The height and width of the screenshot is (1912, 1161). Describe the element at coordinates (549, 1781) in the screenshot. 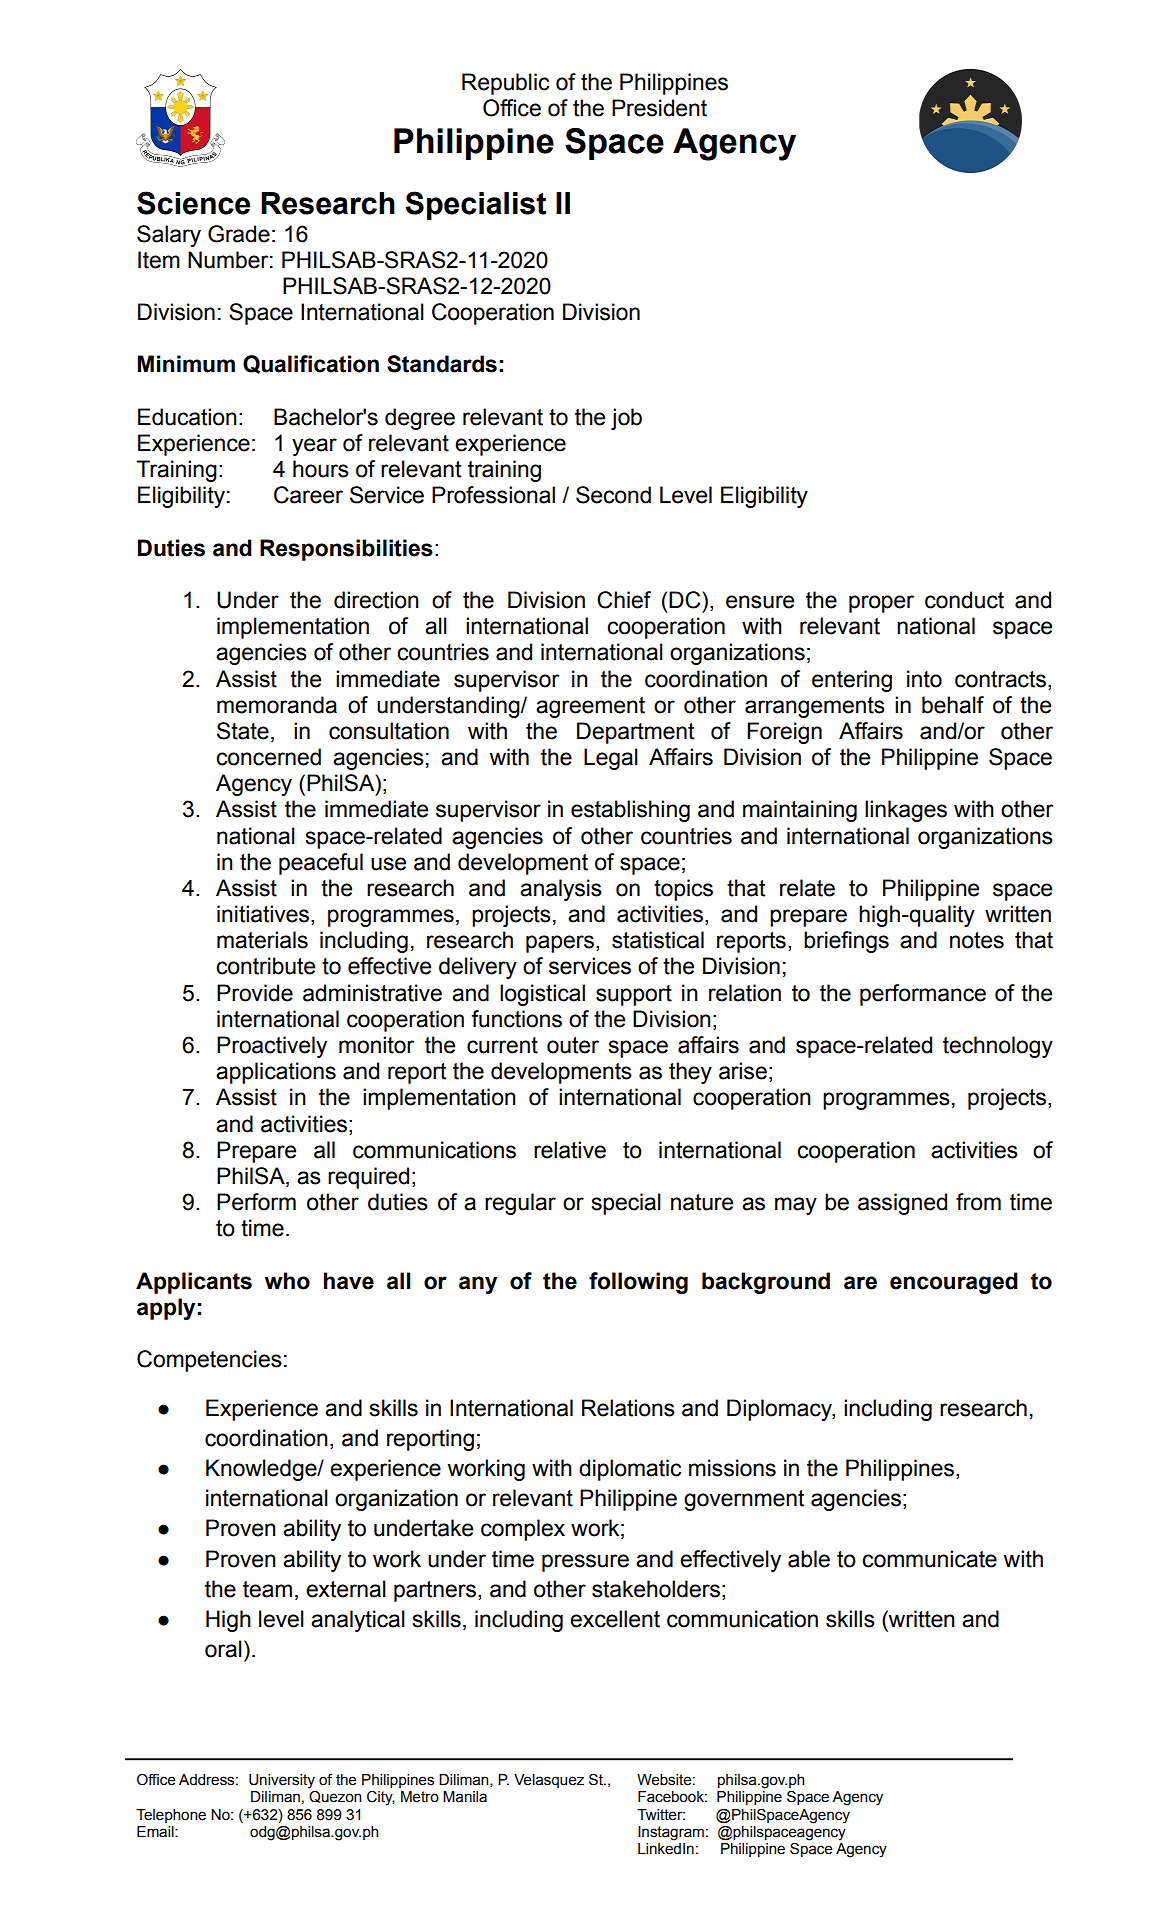

I see `Velasquez` at that location.
